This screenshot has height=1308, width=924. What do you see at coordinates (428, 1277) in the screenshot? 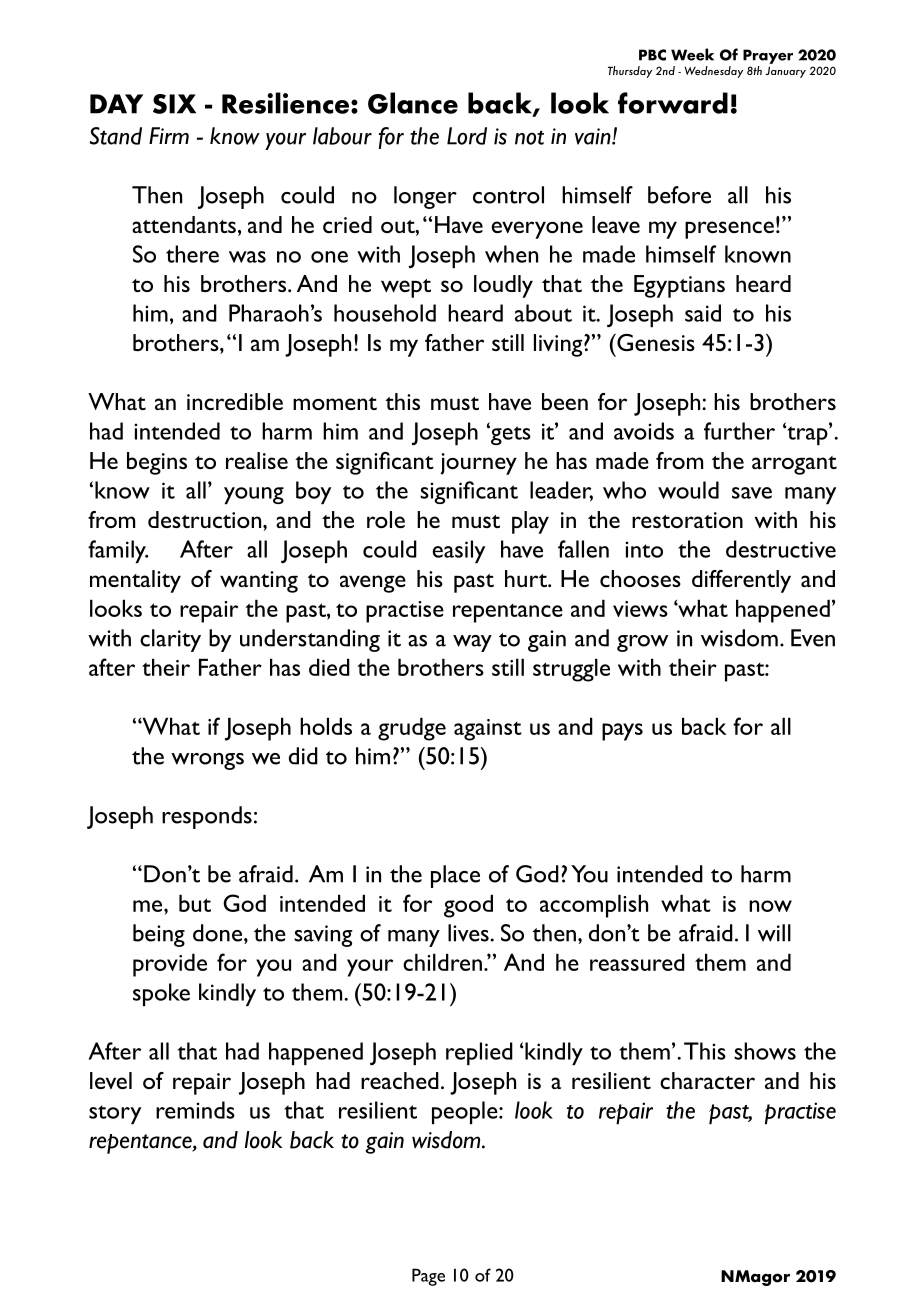
I see `Page` at bounding box center [428, 1277].
